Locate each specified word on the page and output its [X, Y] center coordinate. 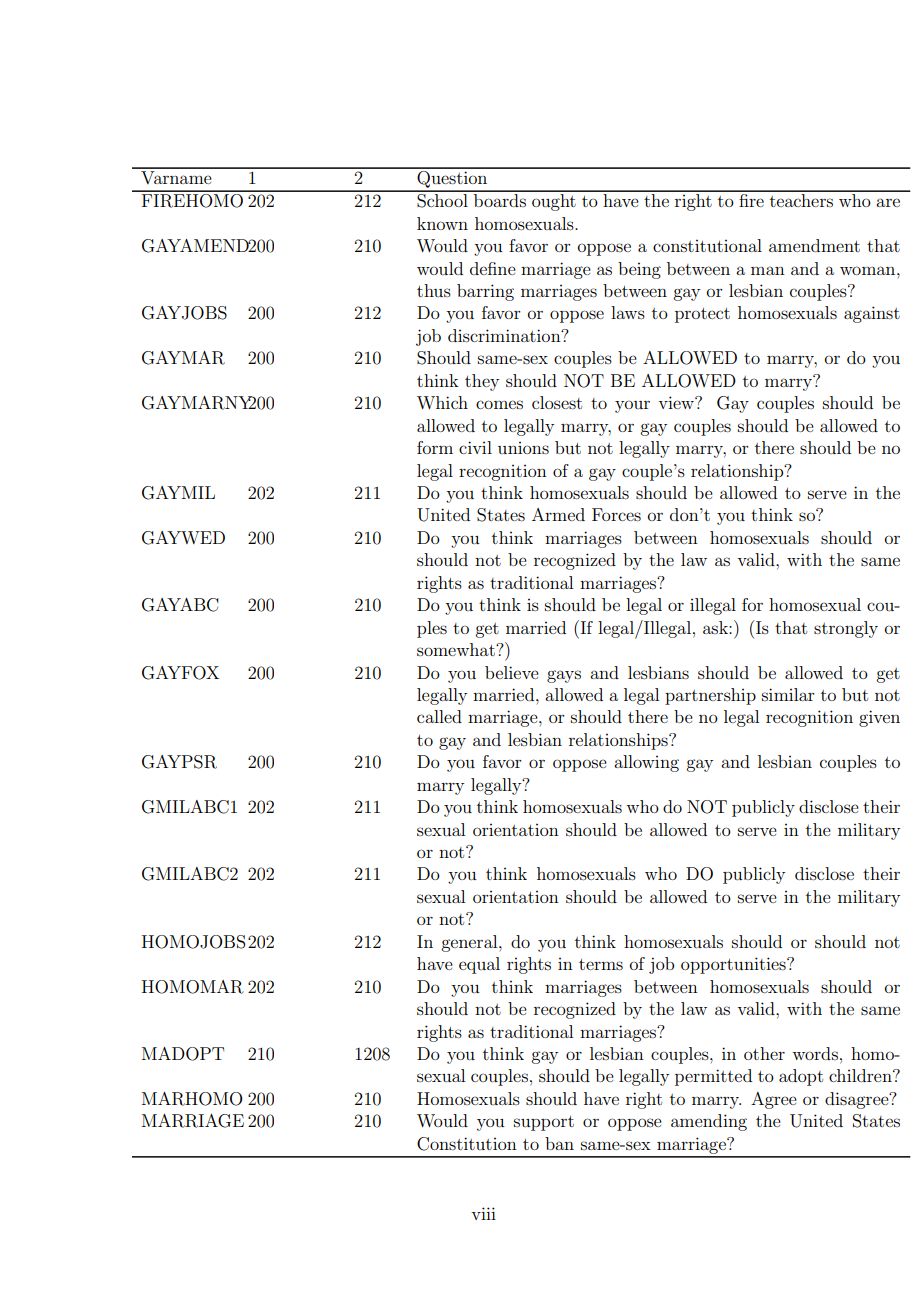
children [861, 1075]
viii [483, 1213]
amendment [814, 245]
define [493, 268]
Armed [558, 514]
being [639, 270]
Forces [616, 514]
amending [709, 1122]
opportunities [734, 965]
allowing [646, 763]
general [470, 943]
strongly [846, 629]
